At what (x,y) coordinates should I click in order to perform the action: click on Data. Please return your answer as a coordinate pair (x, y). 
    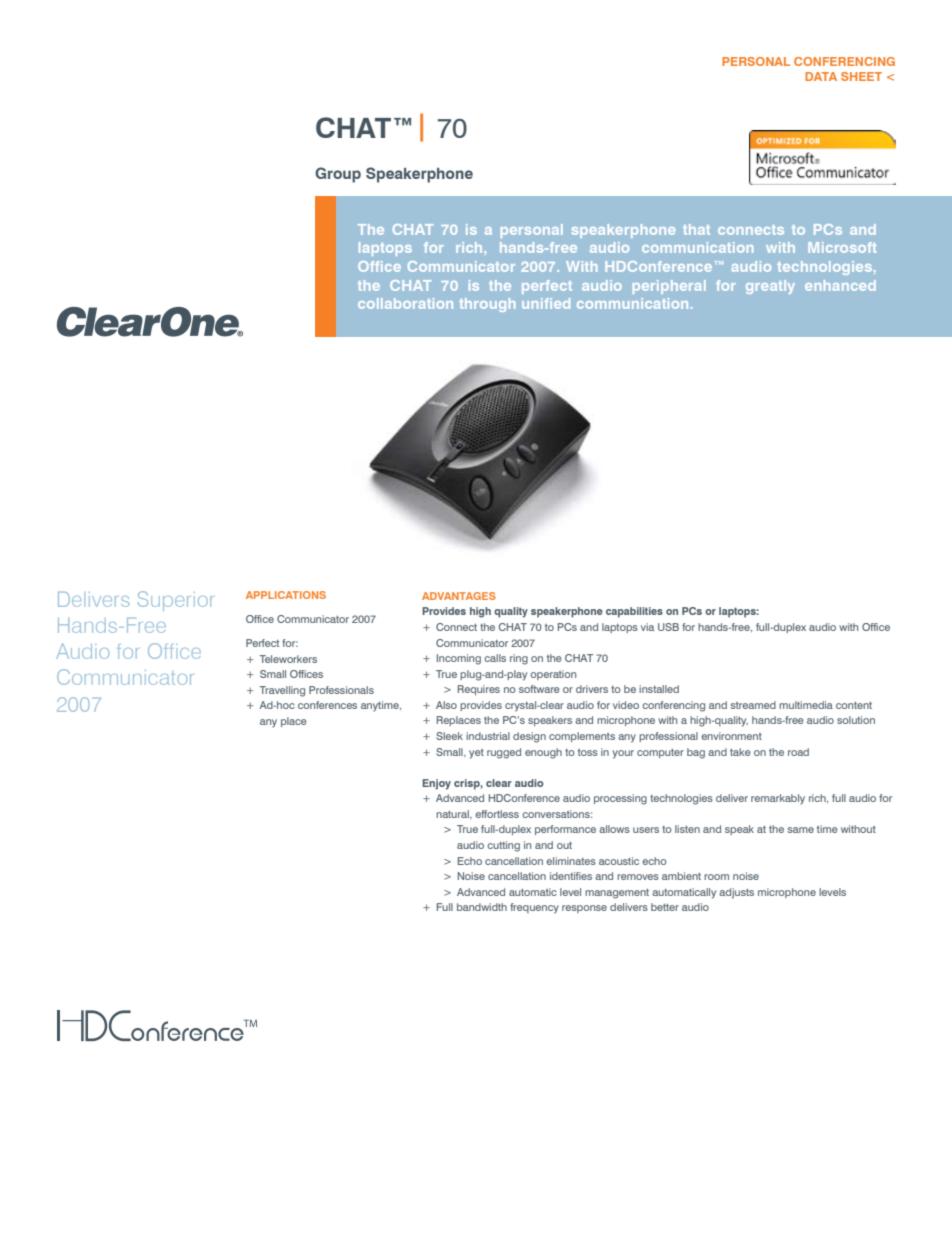
    Looking at the image, I should click on (821, 76).
